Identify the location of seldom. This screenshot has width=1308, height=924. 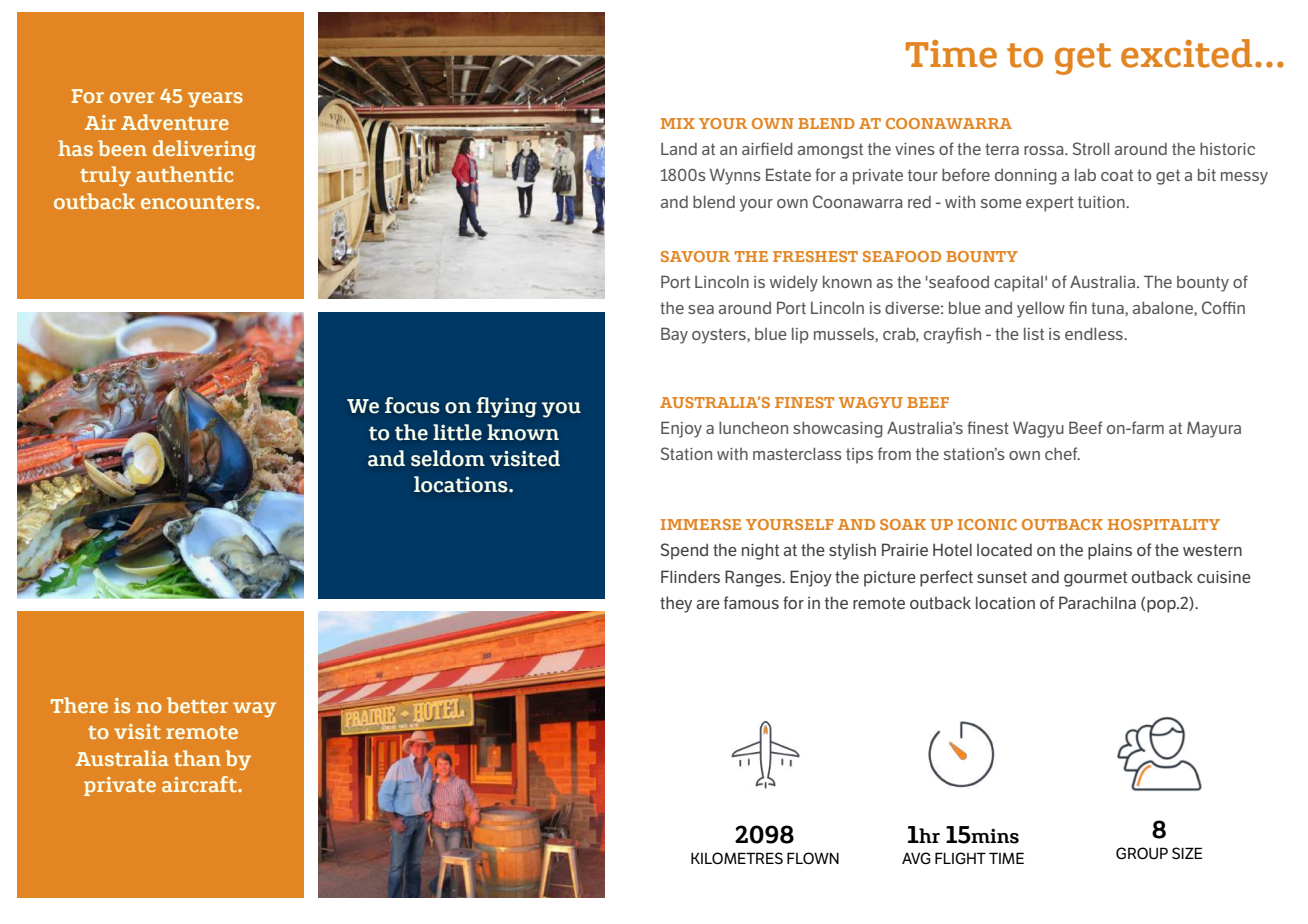
(448, 458).
